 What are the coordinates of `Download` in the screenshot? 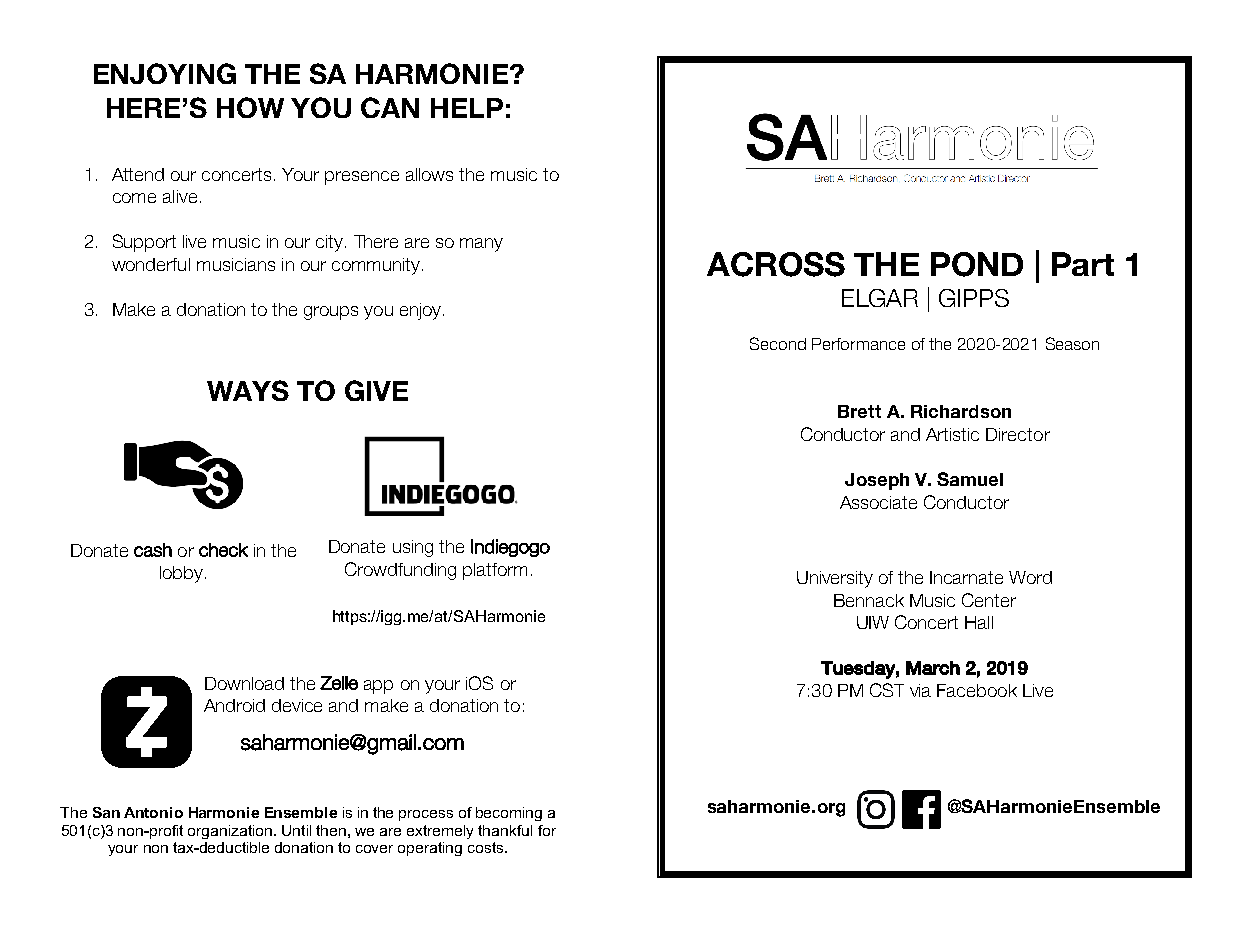 It's located at (244, 683).
